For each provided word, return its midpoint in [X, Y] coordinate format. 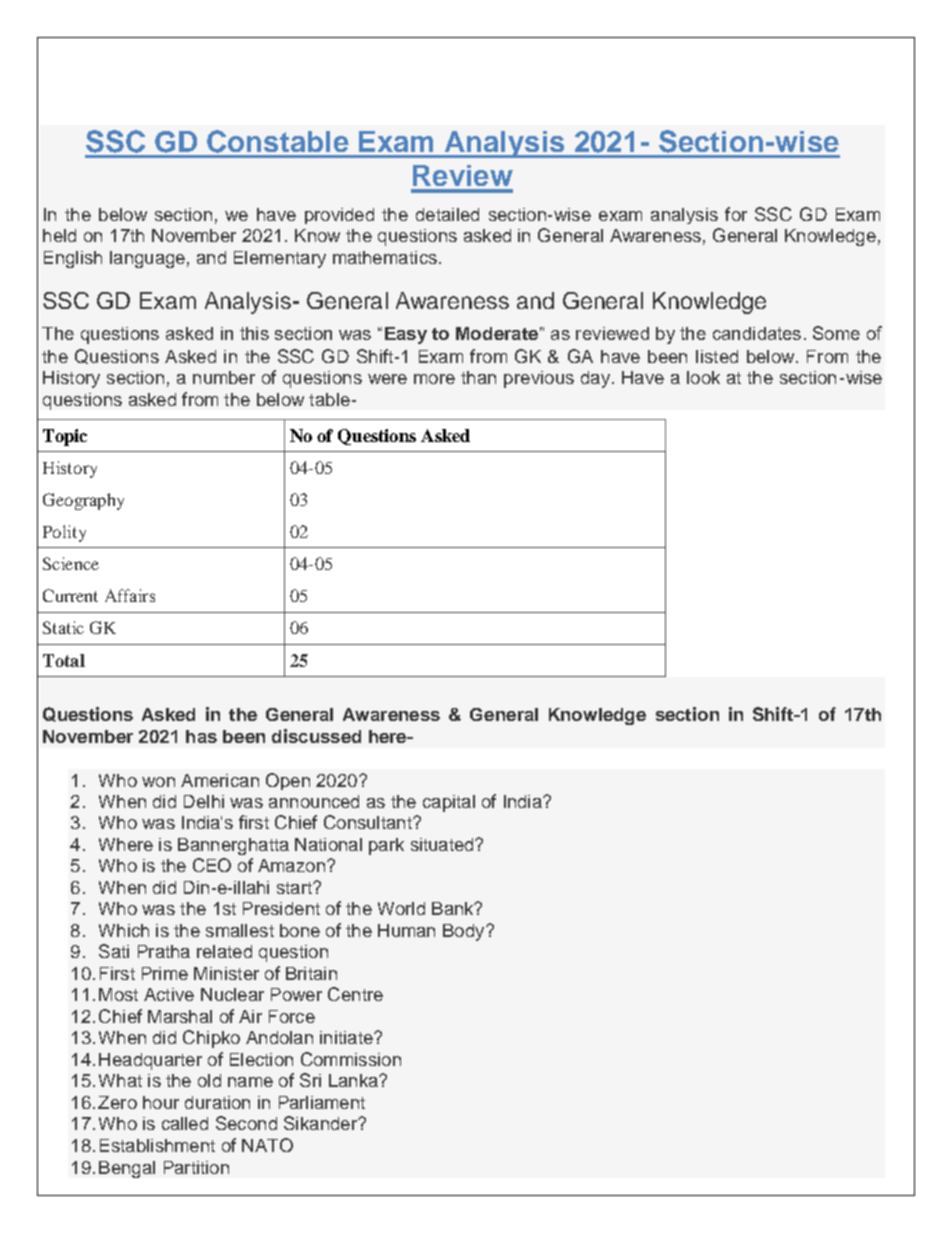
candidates [757, 333]
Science [71, 563]
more [434, 379]
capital [449, 803]
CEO [212, 865]
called [185, 1123]
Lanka [354, 1080]
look [703, 377]
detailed [447, 214]
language [147, 259]
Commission [351, 1059]
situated [443, 844]
